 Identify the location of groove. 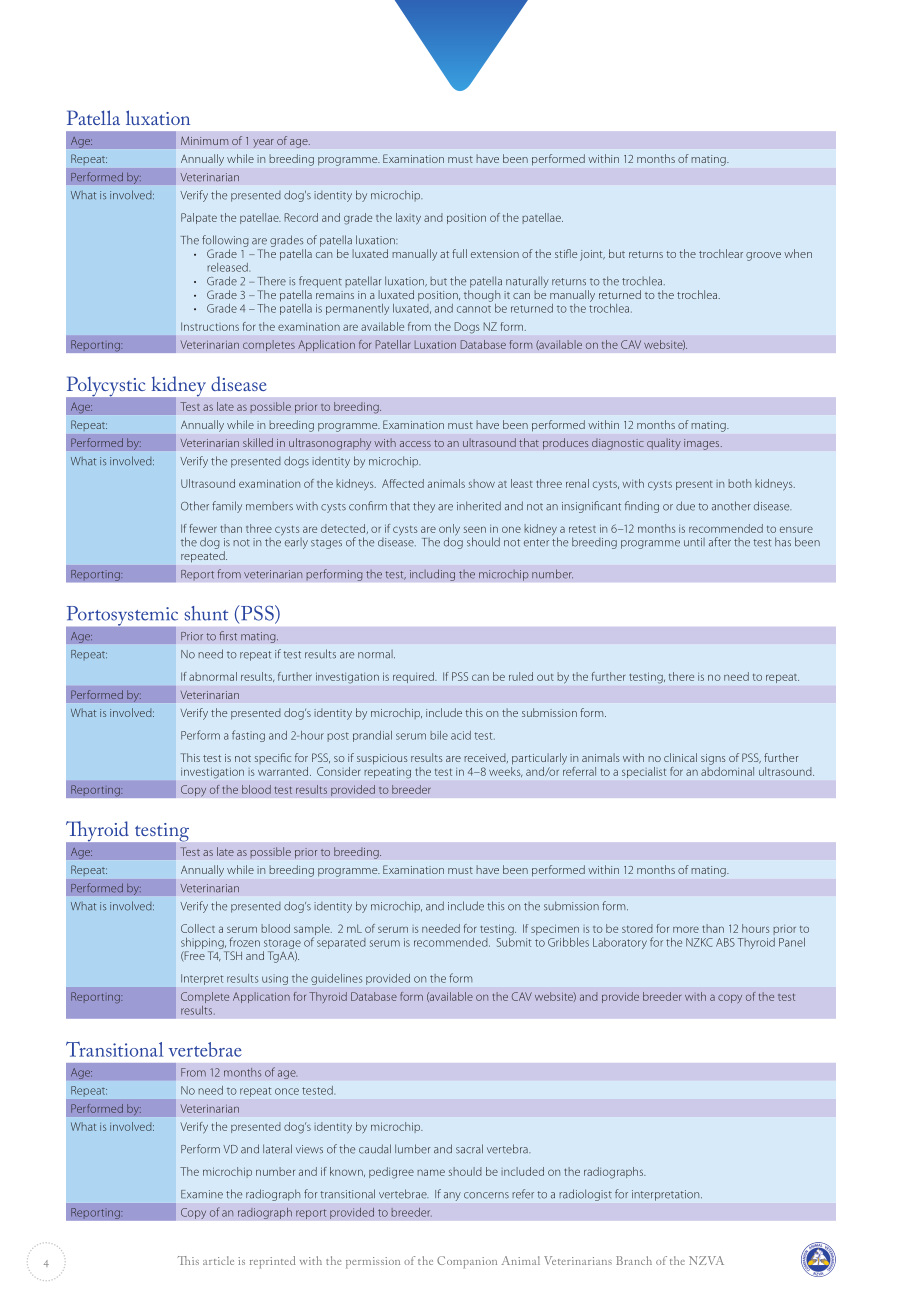
(763, 256).
